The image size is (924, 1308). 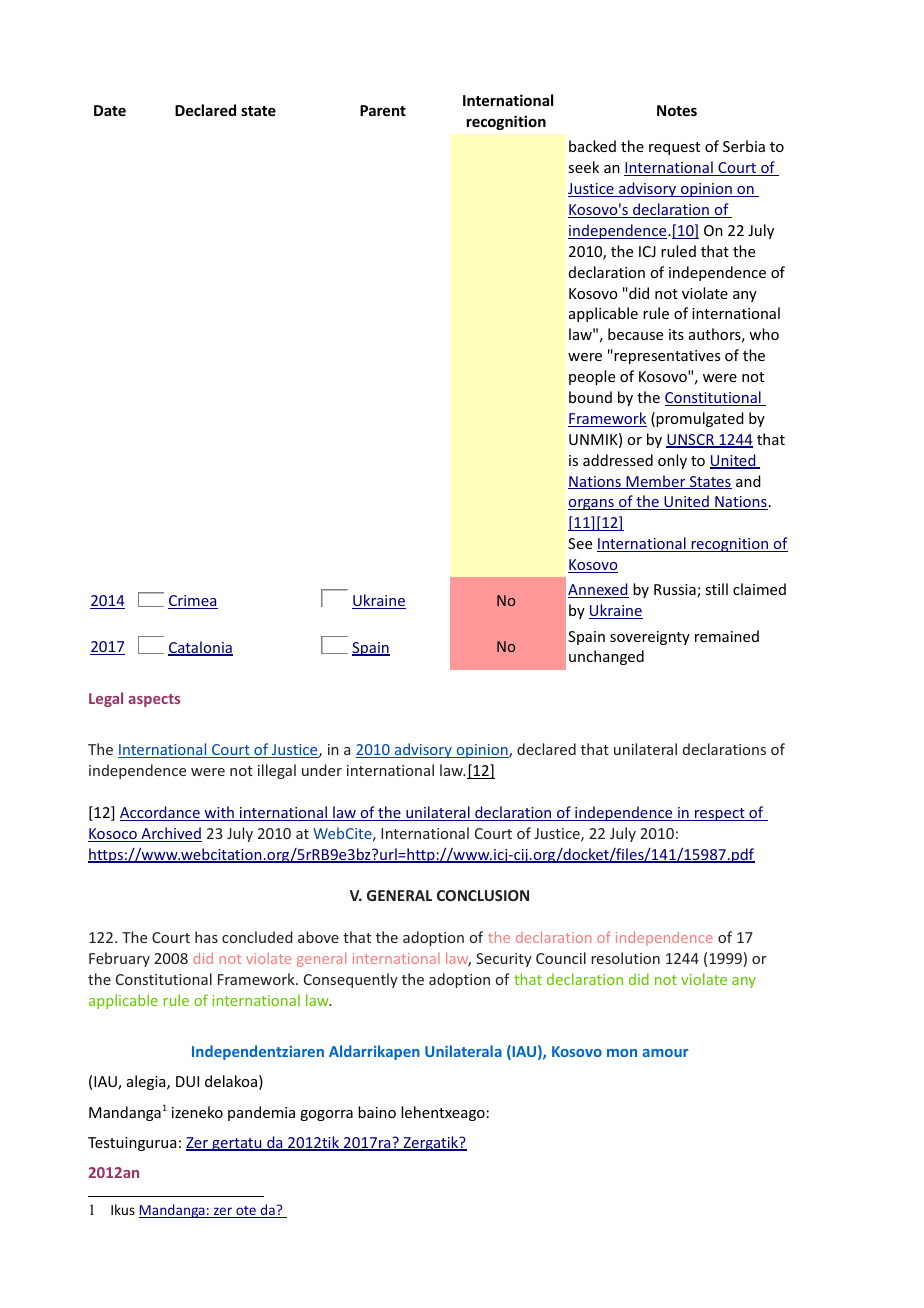 What do you see at coordinates (674, 148) in the screenshot?
I see `request` at bounding box center [674, 148].
